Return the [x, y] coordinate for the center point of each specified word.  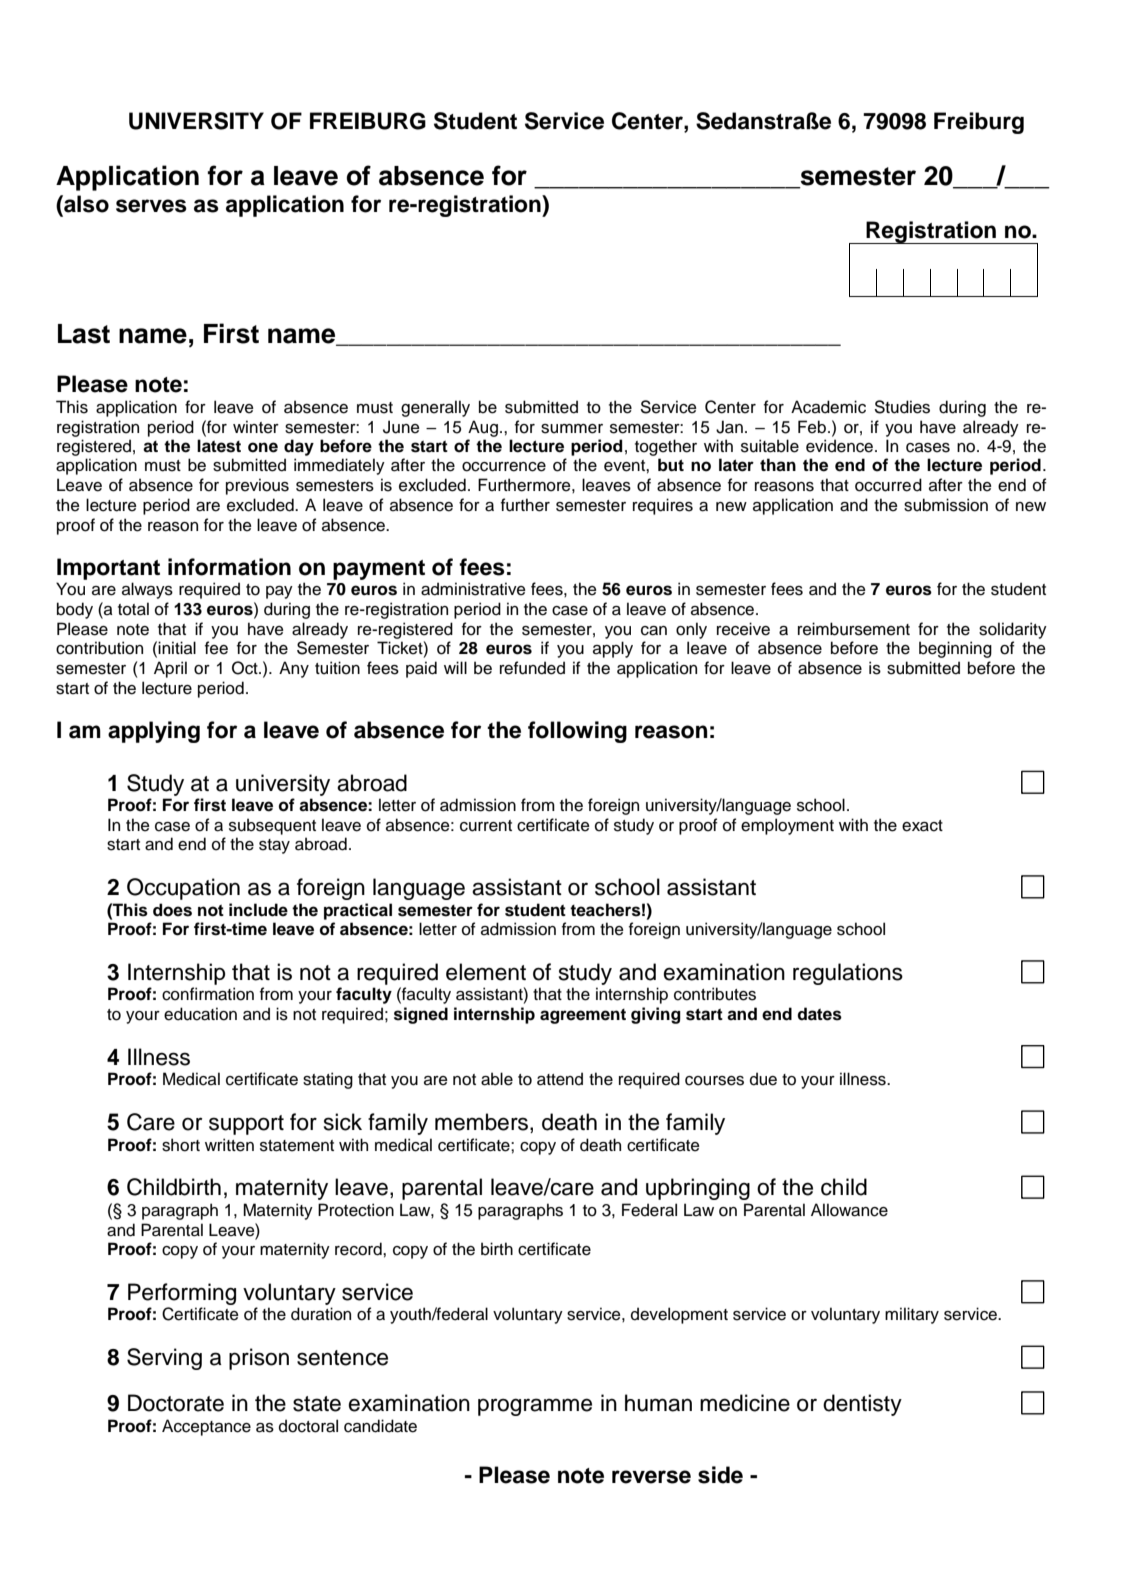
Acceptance [206, 1427]
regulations [848, 974]
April [170, 669]
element [486, 972]
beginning [955, 649]
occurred [888, 485]
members [483, 1123]
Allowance [849, 1210]
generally [435, 408]
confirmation [208, 994]
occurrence [504, 467]
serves [151, 206]
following [577, 732]
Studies [902, 407]
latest [219, 446]
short [181, 1145]
